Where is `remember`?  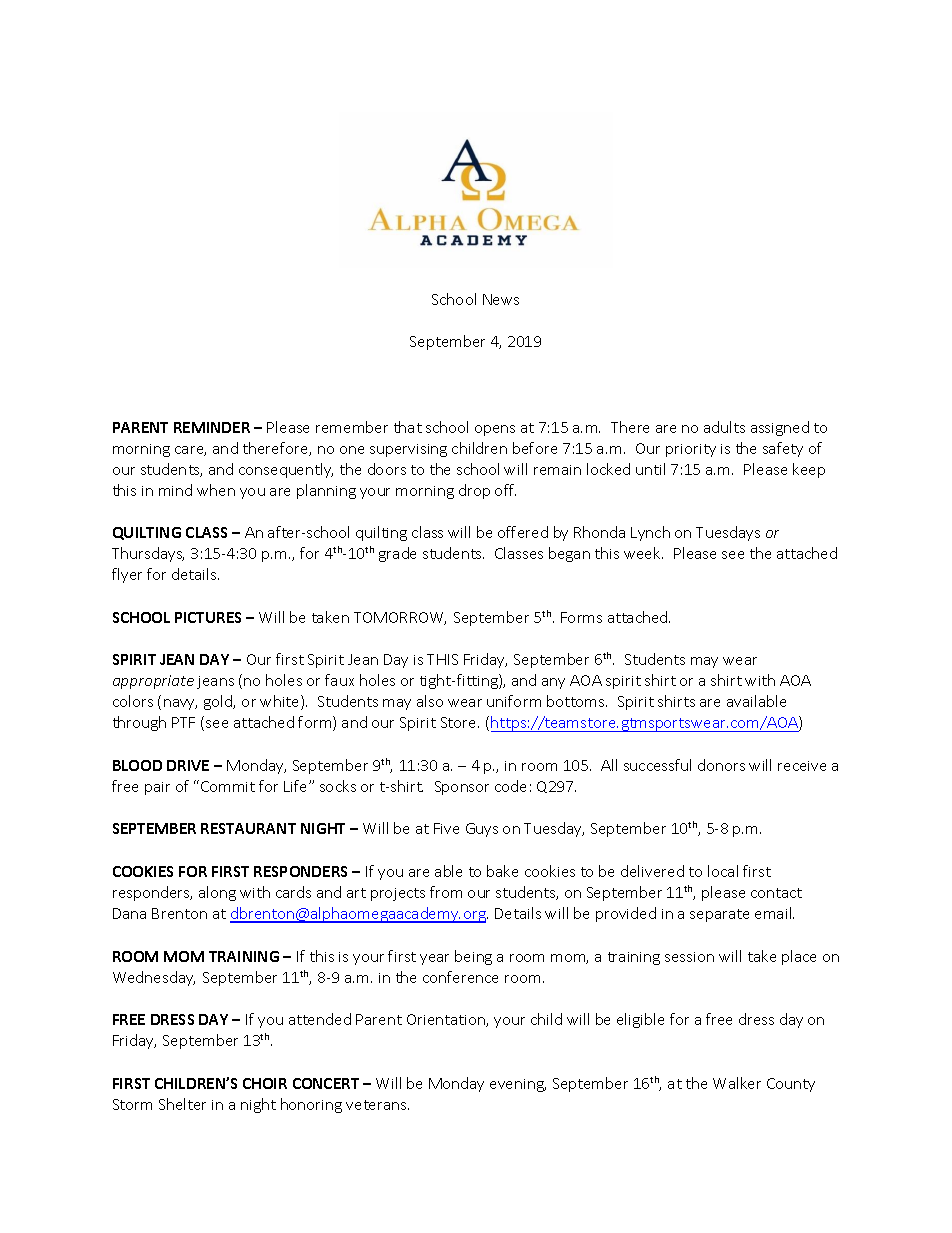 remember is located at coordinates (352, 427).
